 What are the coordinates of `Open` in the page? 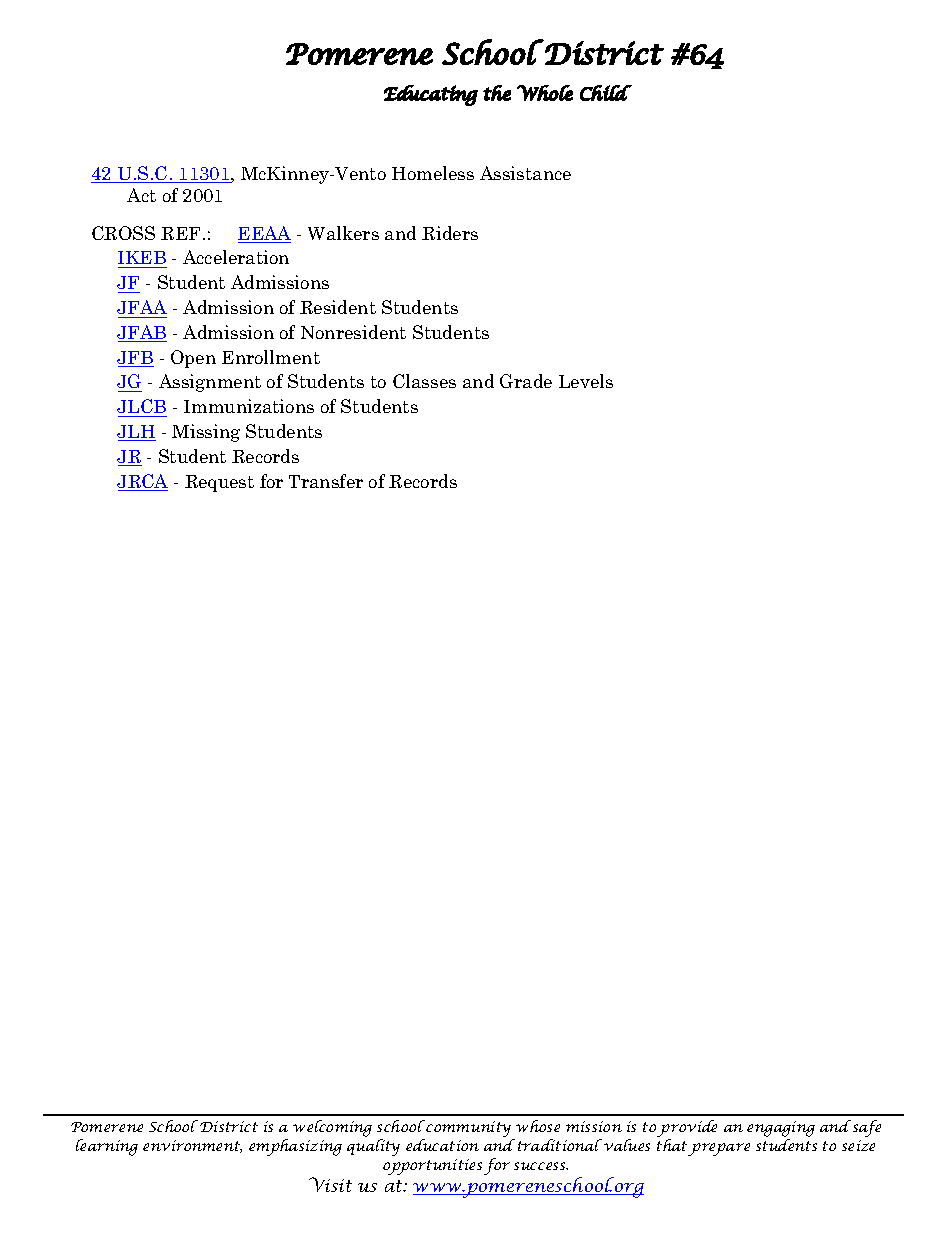 It's located at (193, 359).
